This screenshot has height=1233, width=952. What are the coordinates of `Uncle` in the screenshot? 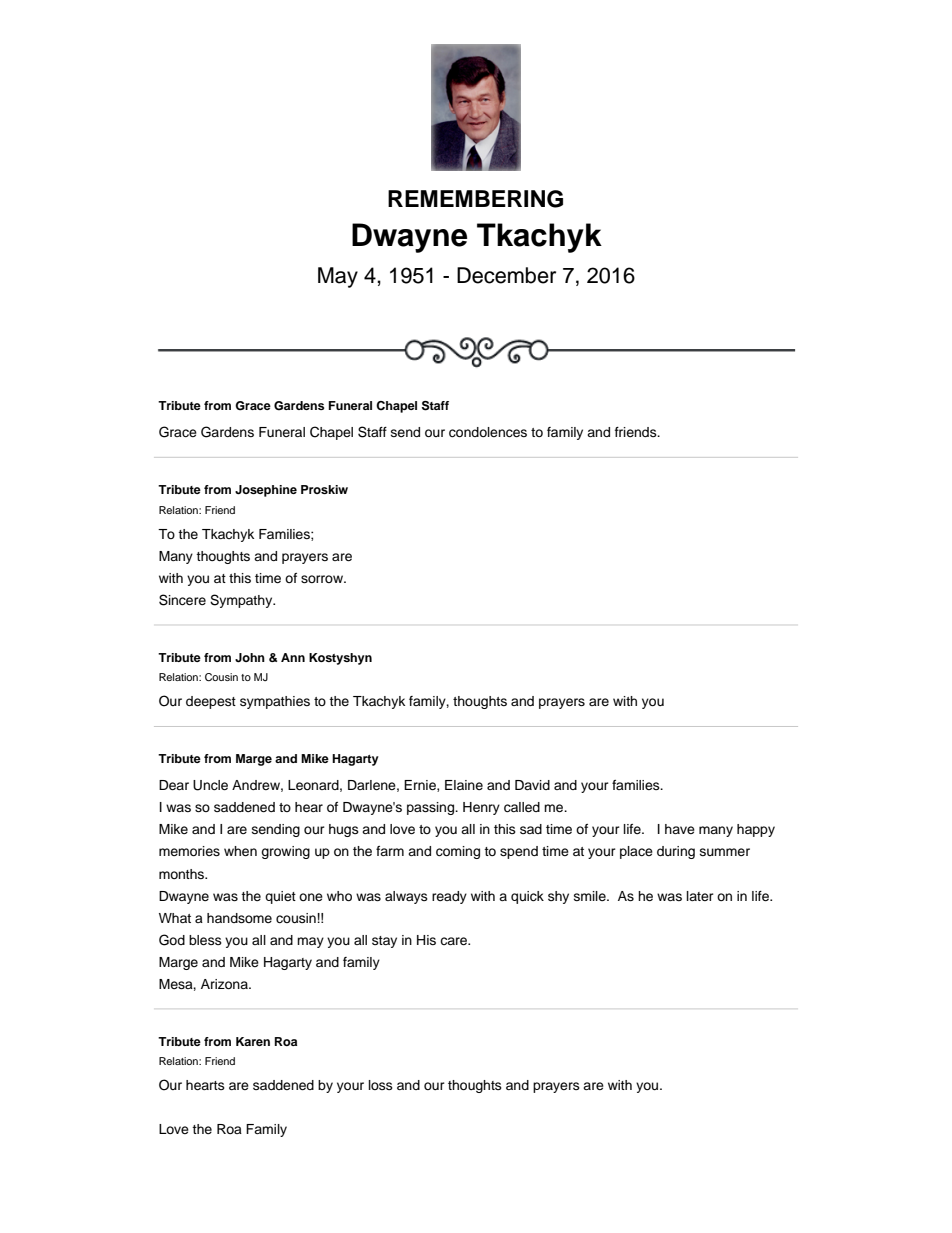 It's located at (210, 785).
